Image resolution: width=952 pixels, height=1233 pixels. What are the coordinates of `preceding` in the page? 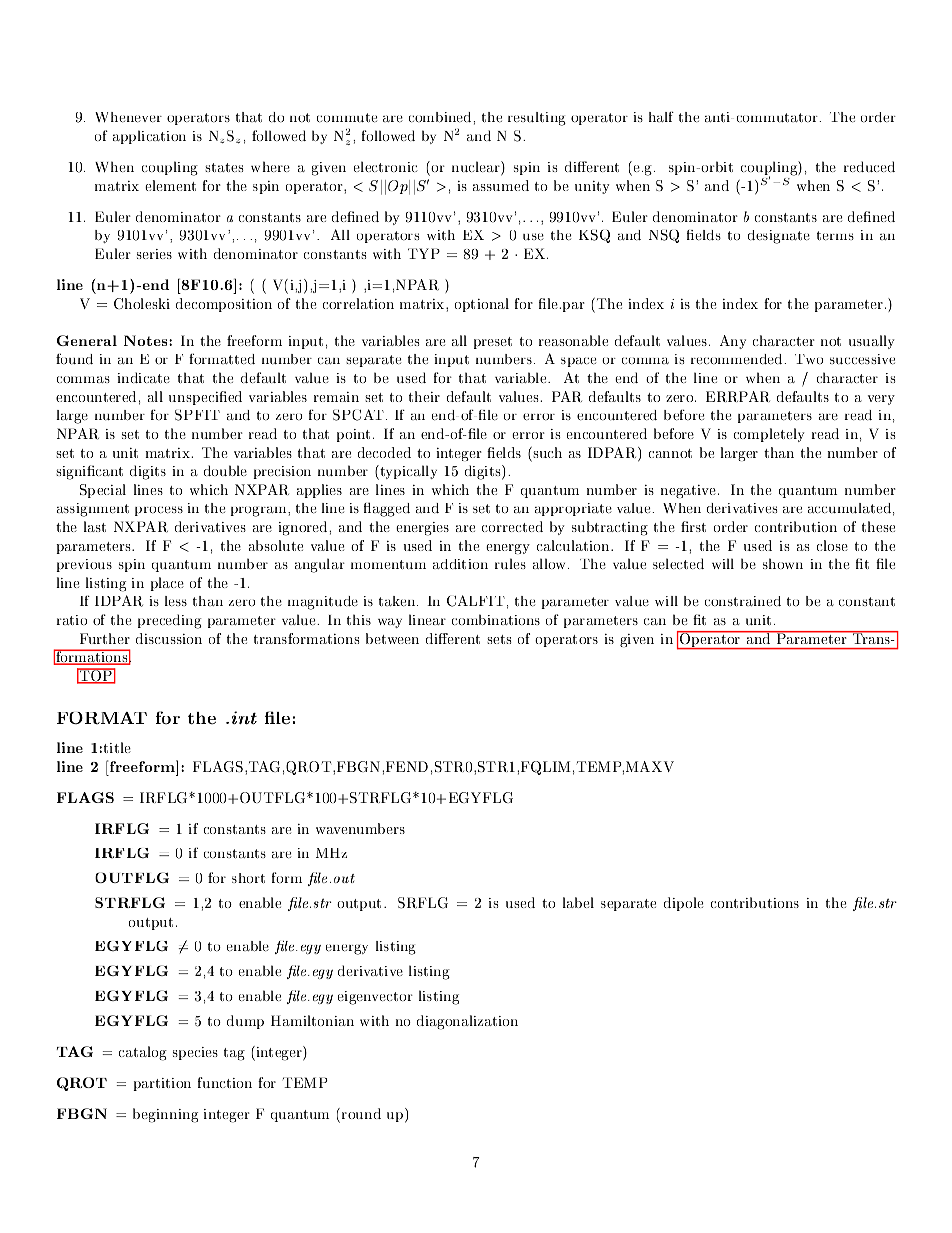 It's located at (169, 621).
